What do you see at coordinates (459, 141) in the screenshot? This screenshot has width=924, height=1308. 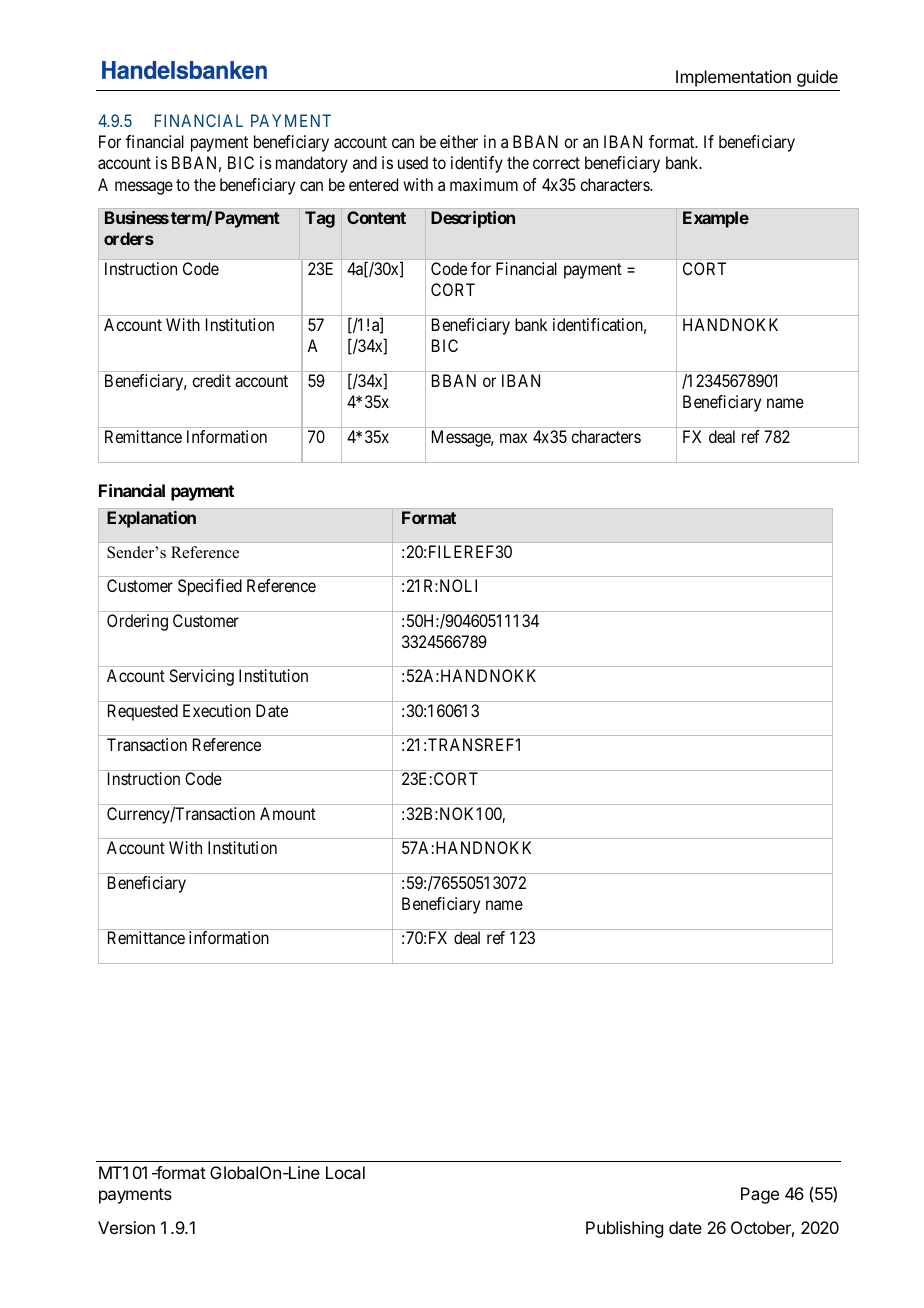 I see `either` at bounding box center [459, 141].
